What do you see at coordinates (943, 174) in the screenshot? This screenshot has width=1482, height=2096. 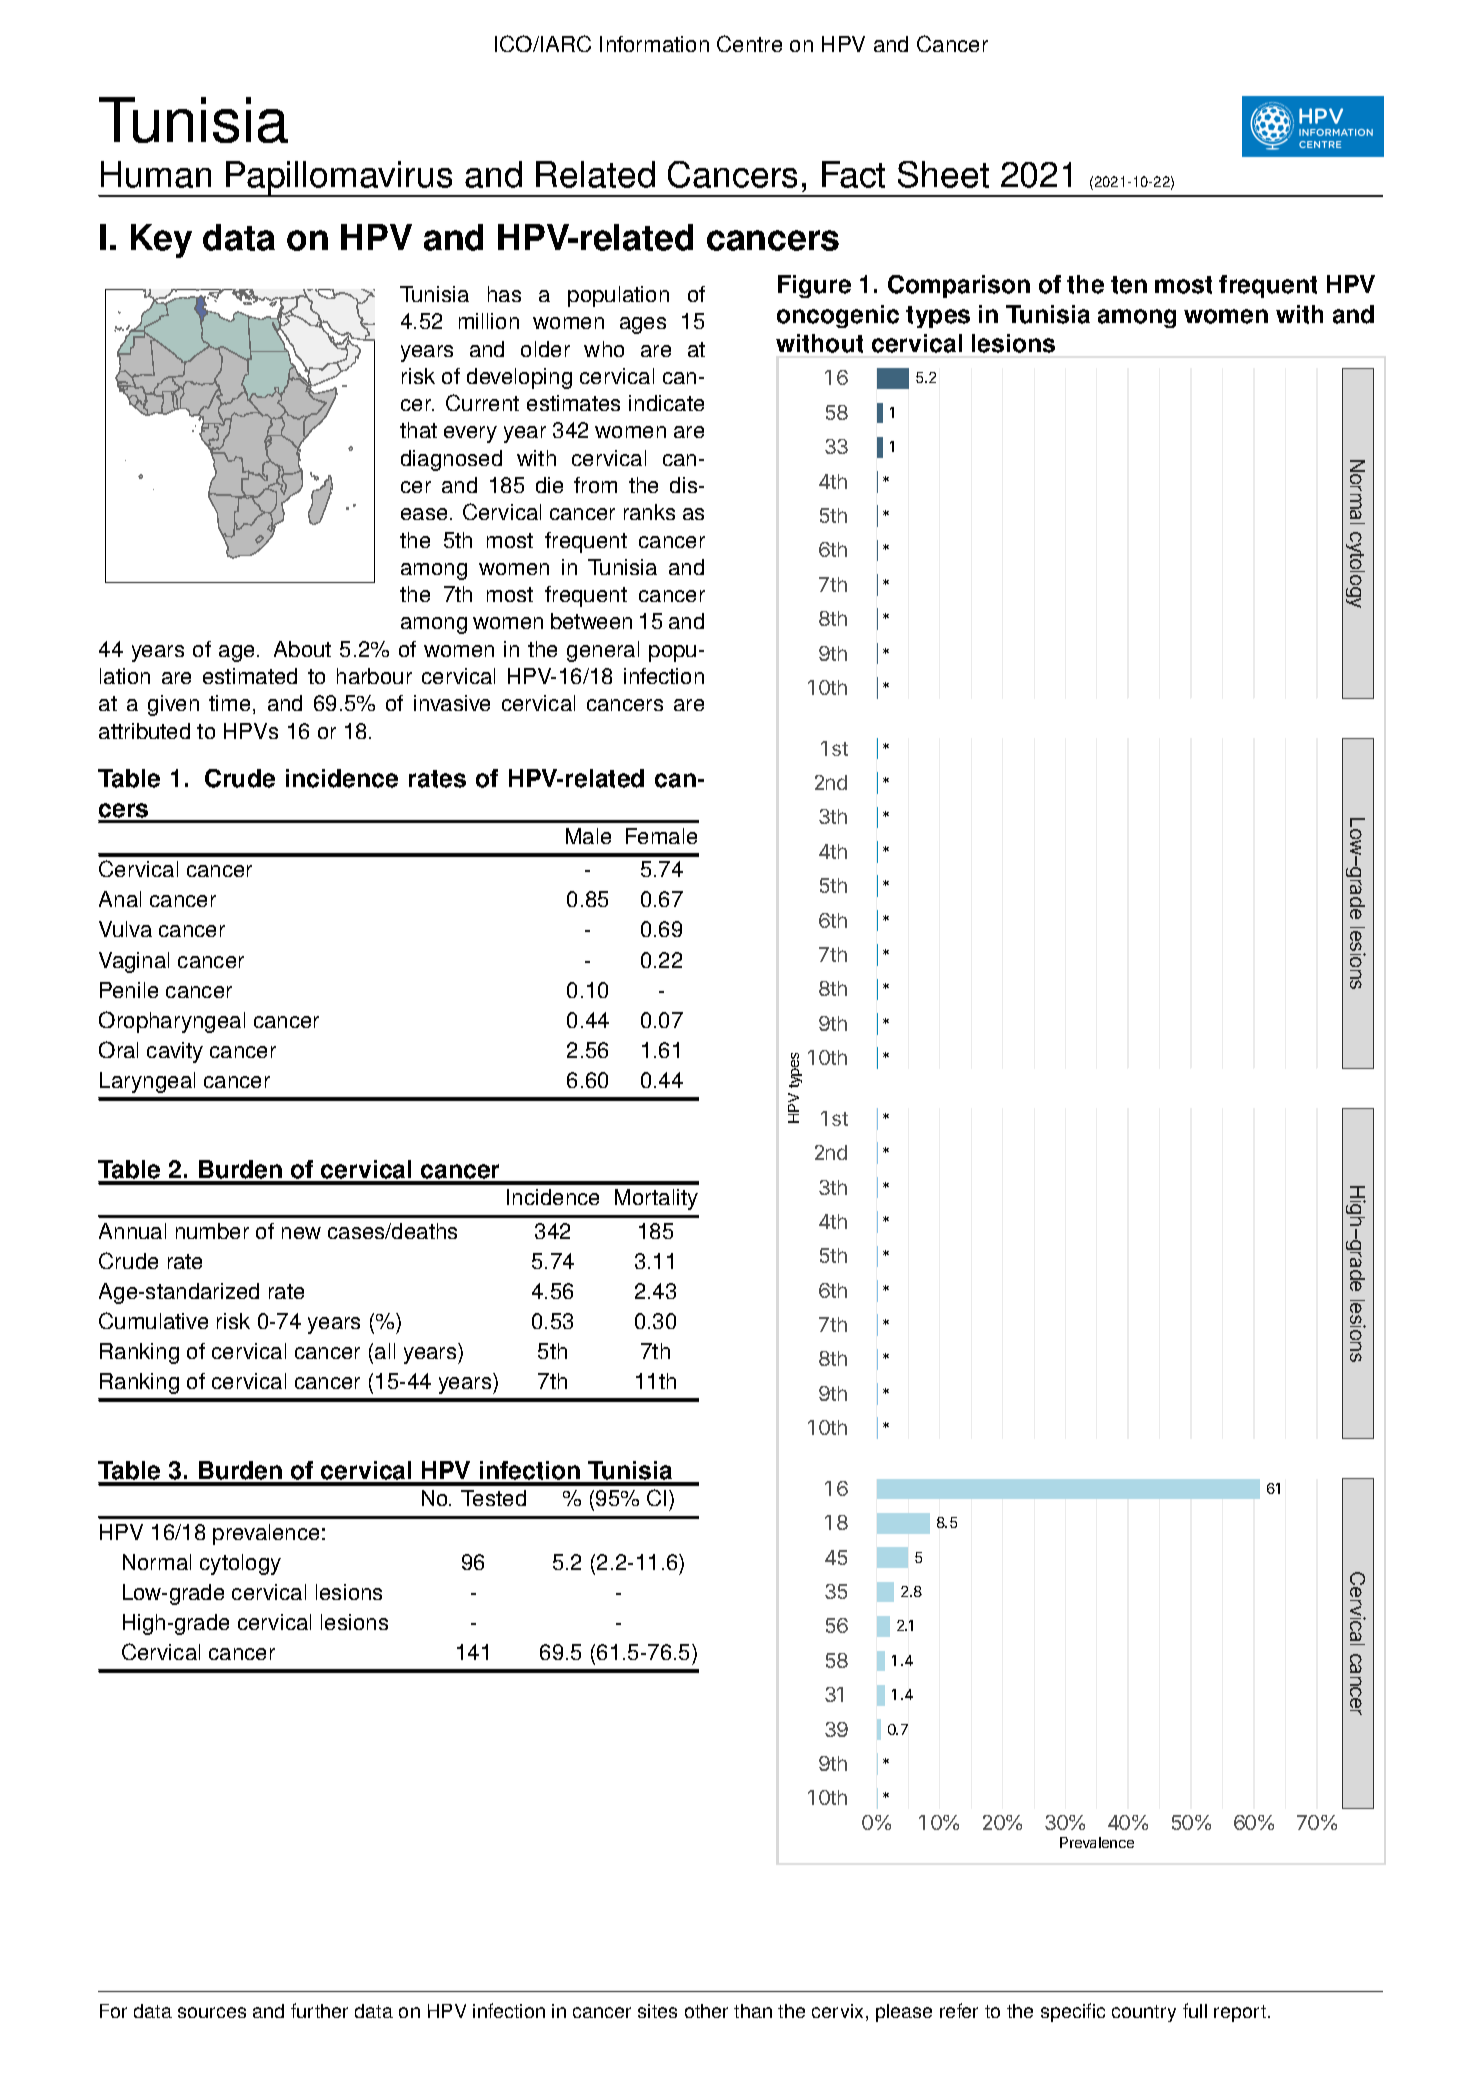 I see `Sheet` at bounding box center [943, 174].
